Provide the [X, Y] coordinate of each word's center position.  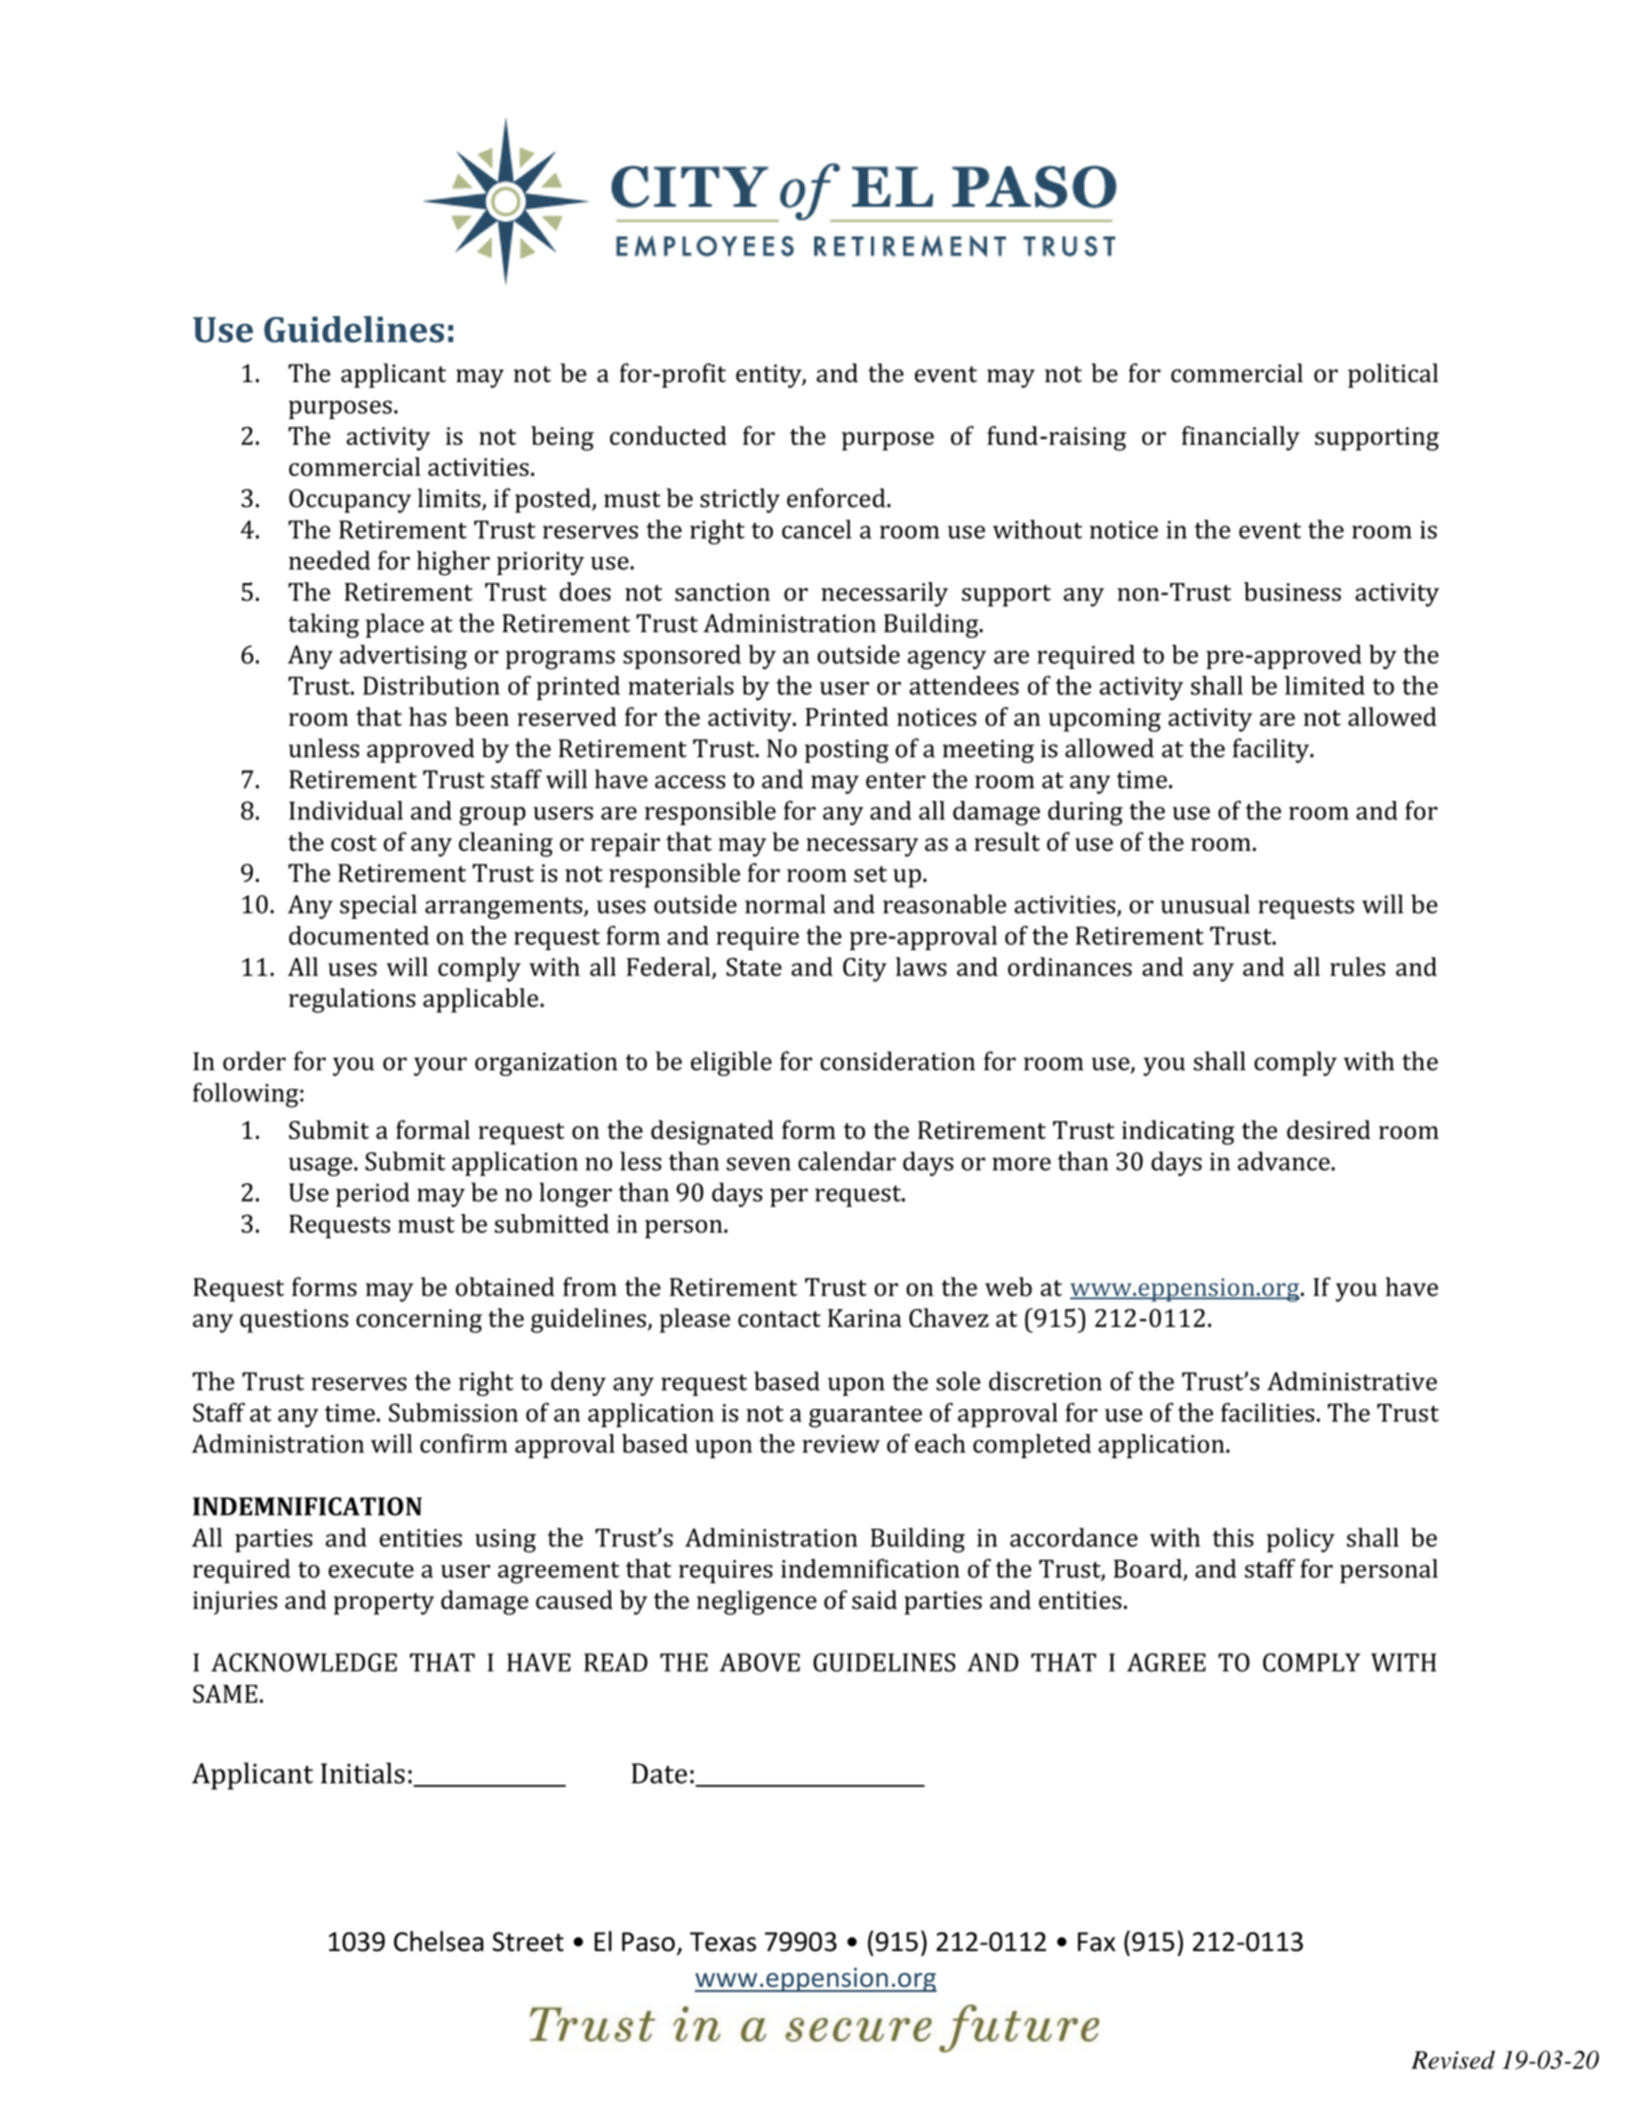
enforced [837, 498]
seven [759, 1164]
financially [1241, 438]
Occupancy [350, 501]
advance [1285, 1161]
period [373, 1194]
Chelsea [439, 1941]
